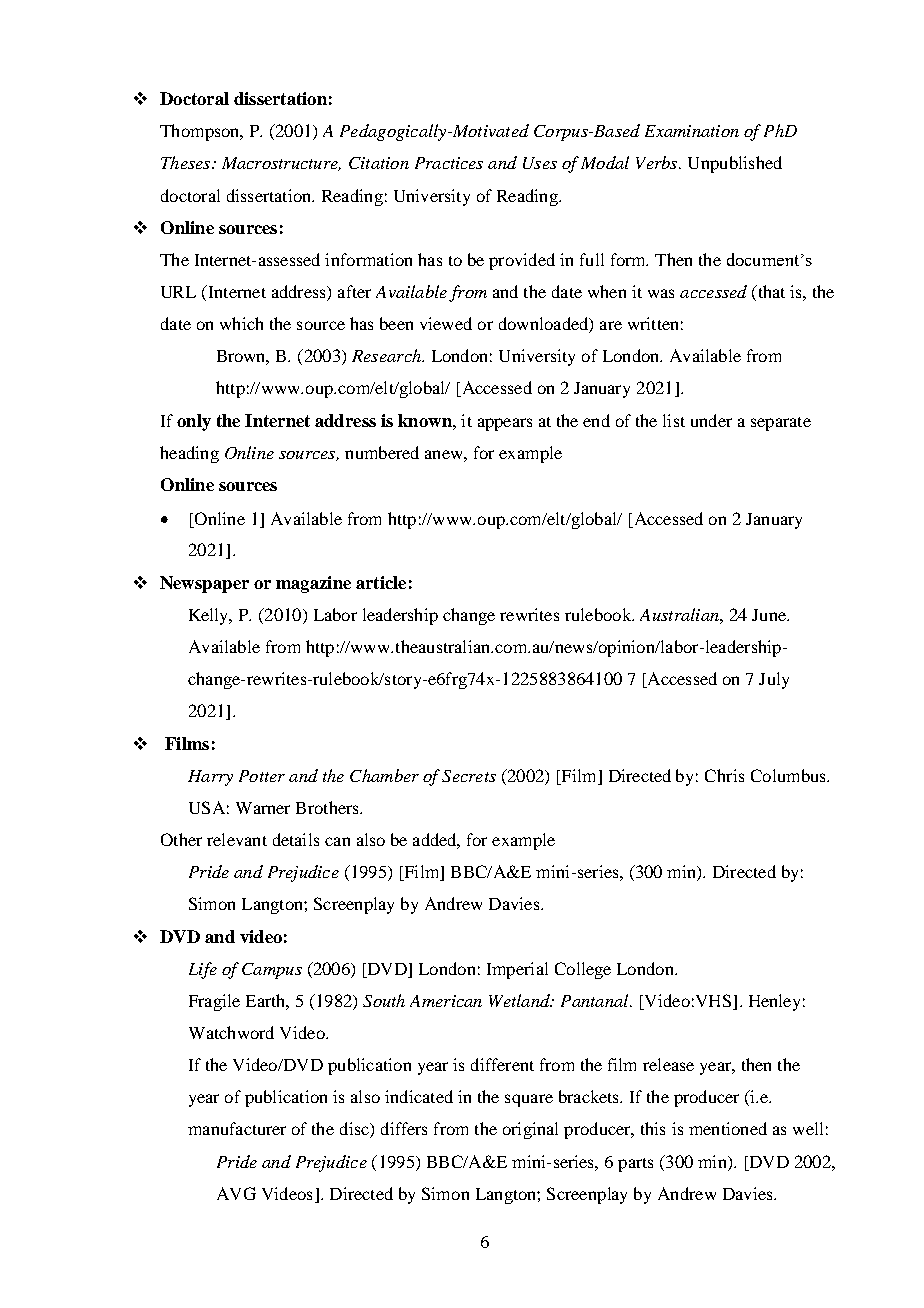 Image resolution: width=924 pixels, height=1308 pixels. What do you see at coordinates (530, 1130) in the screenshot?
I see `original` at bounding box center [530, 1130].
